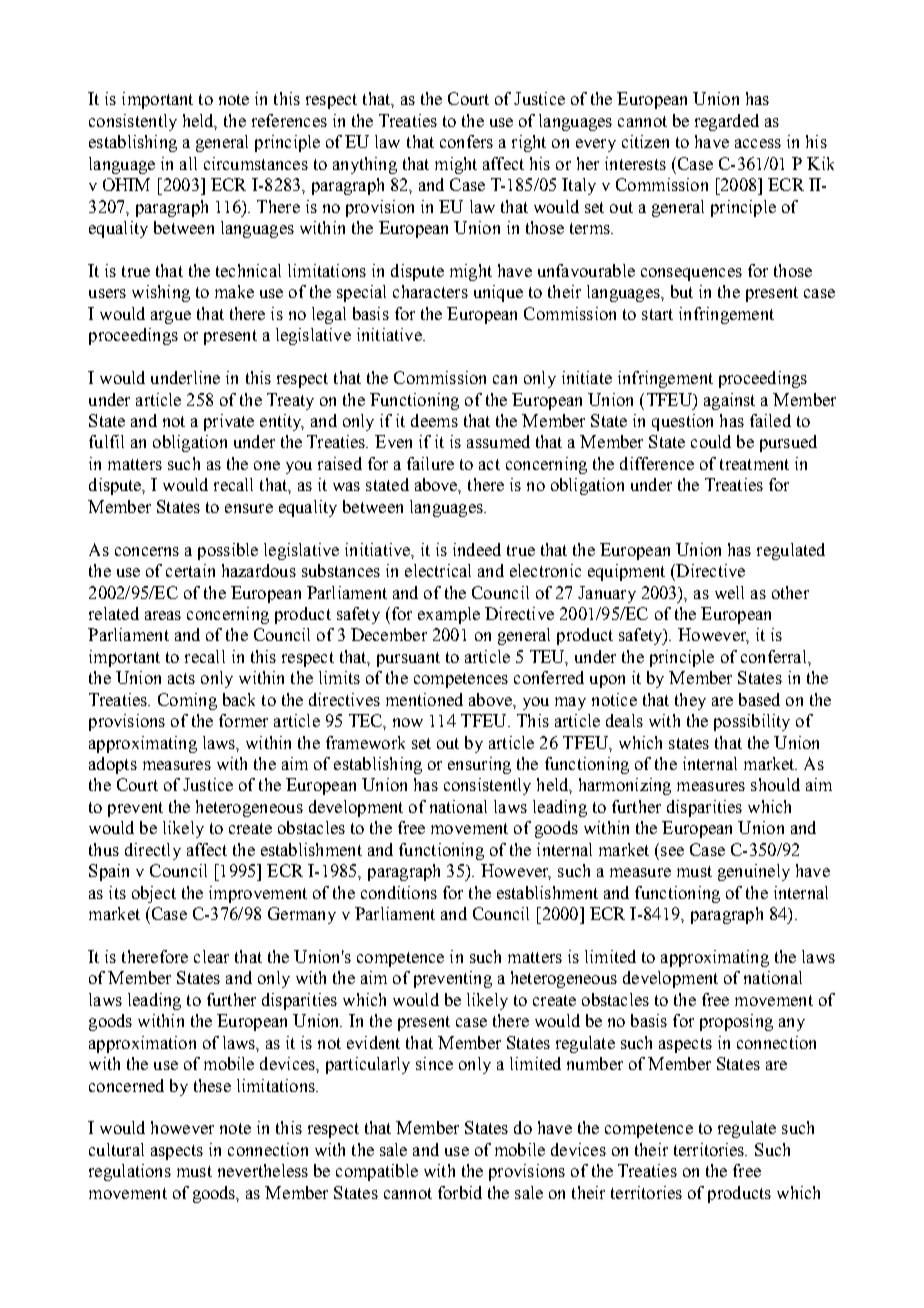 The height and width of the screenshot is (1308, 924). I want to click on failure, so click(430, 463).
